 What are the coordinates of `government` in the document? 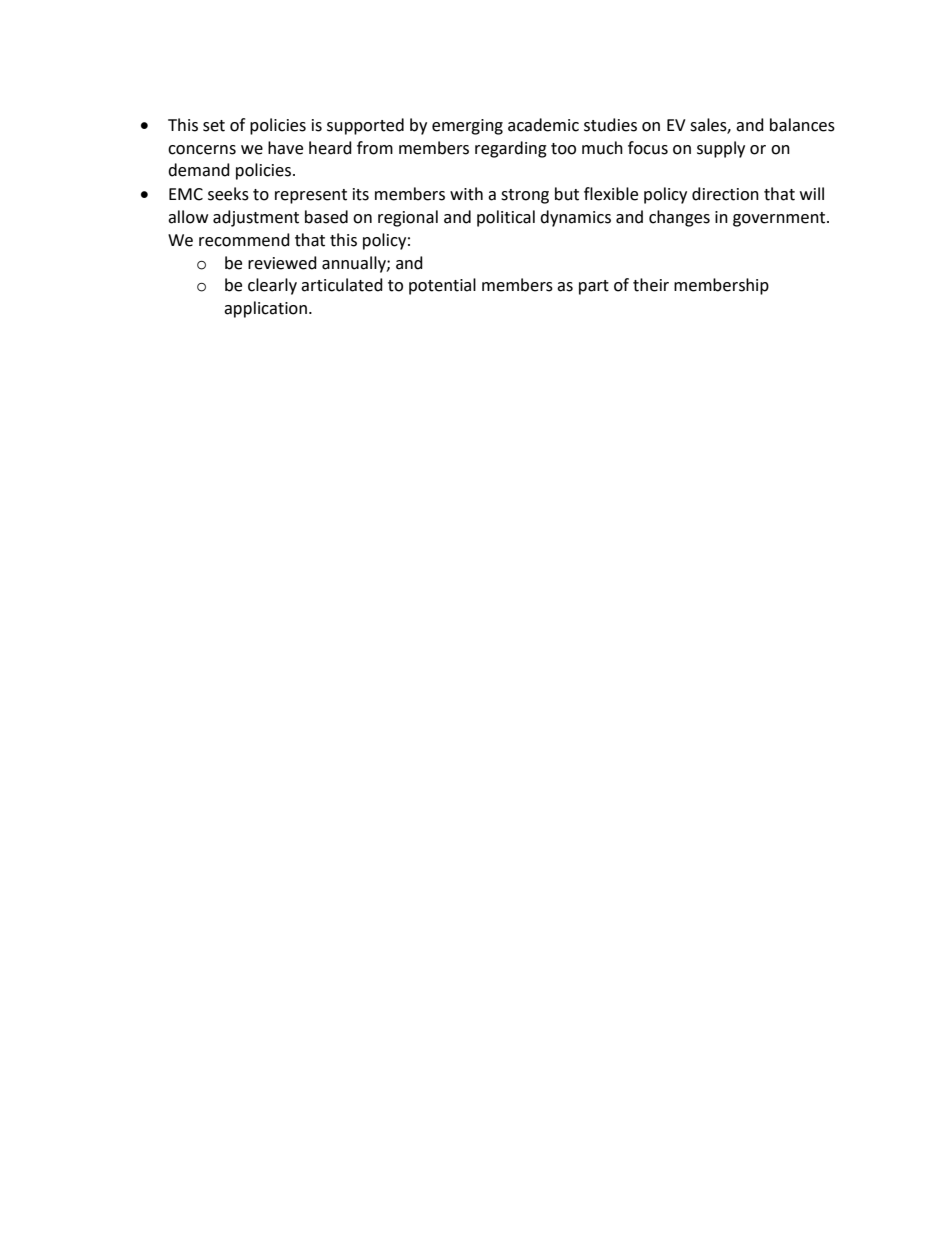 It's located at (780, 219).
